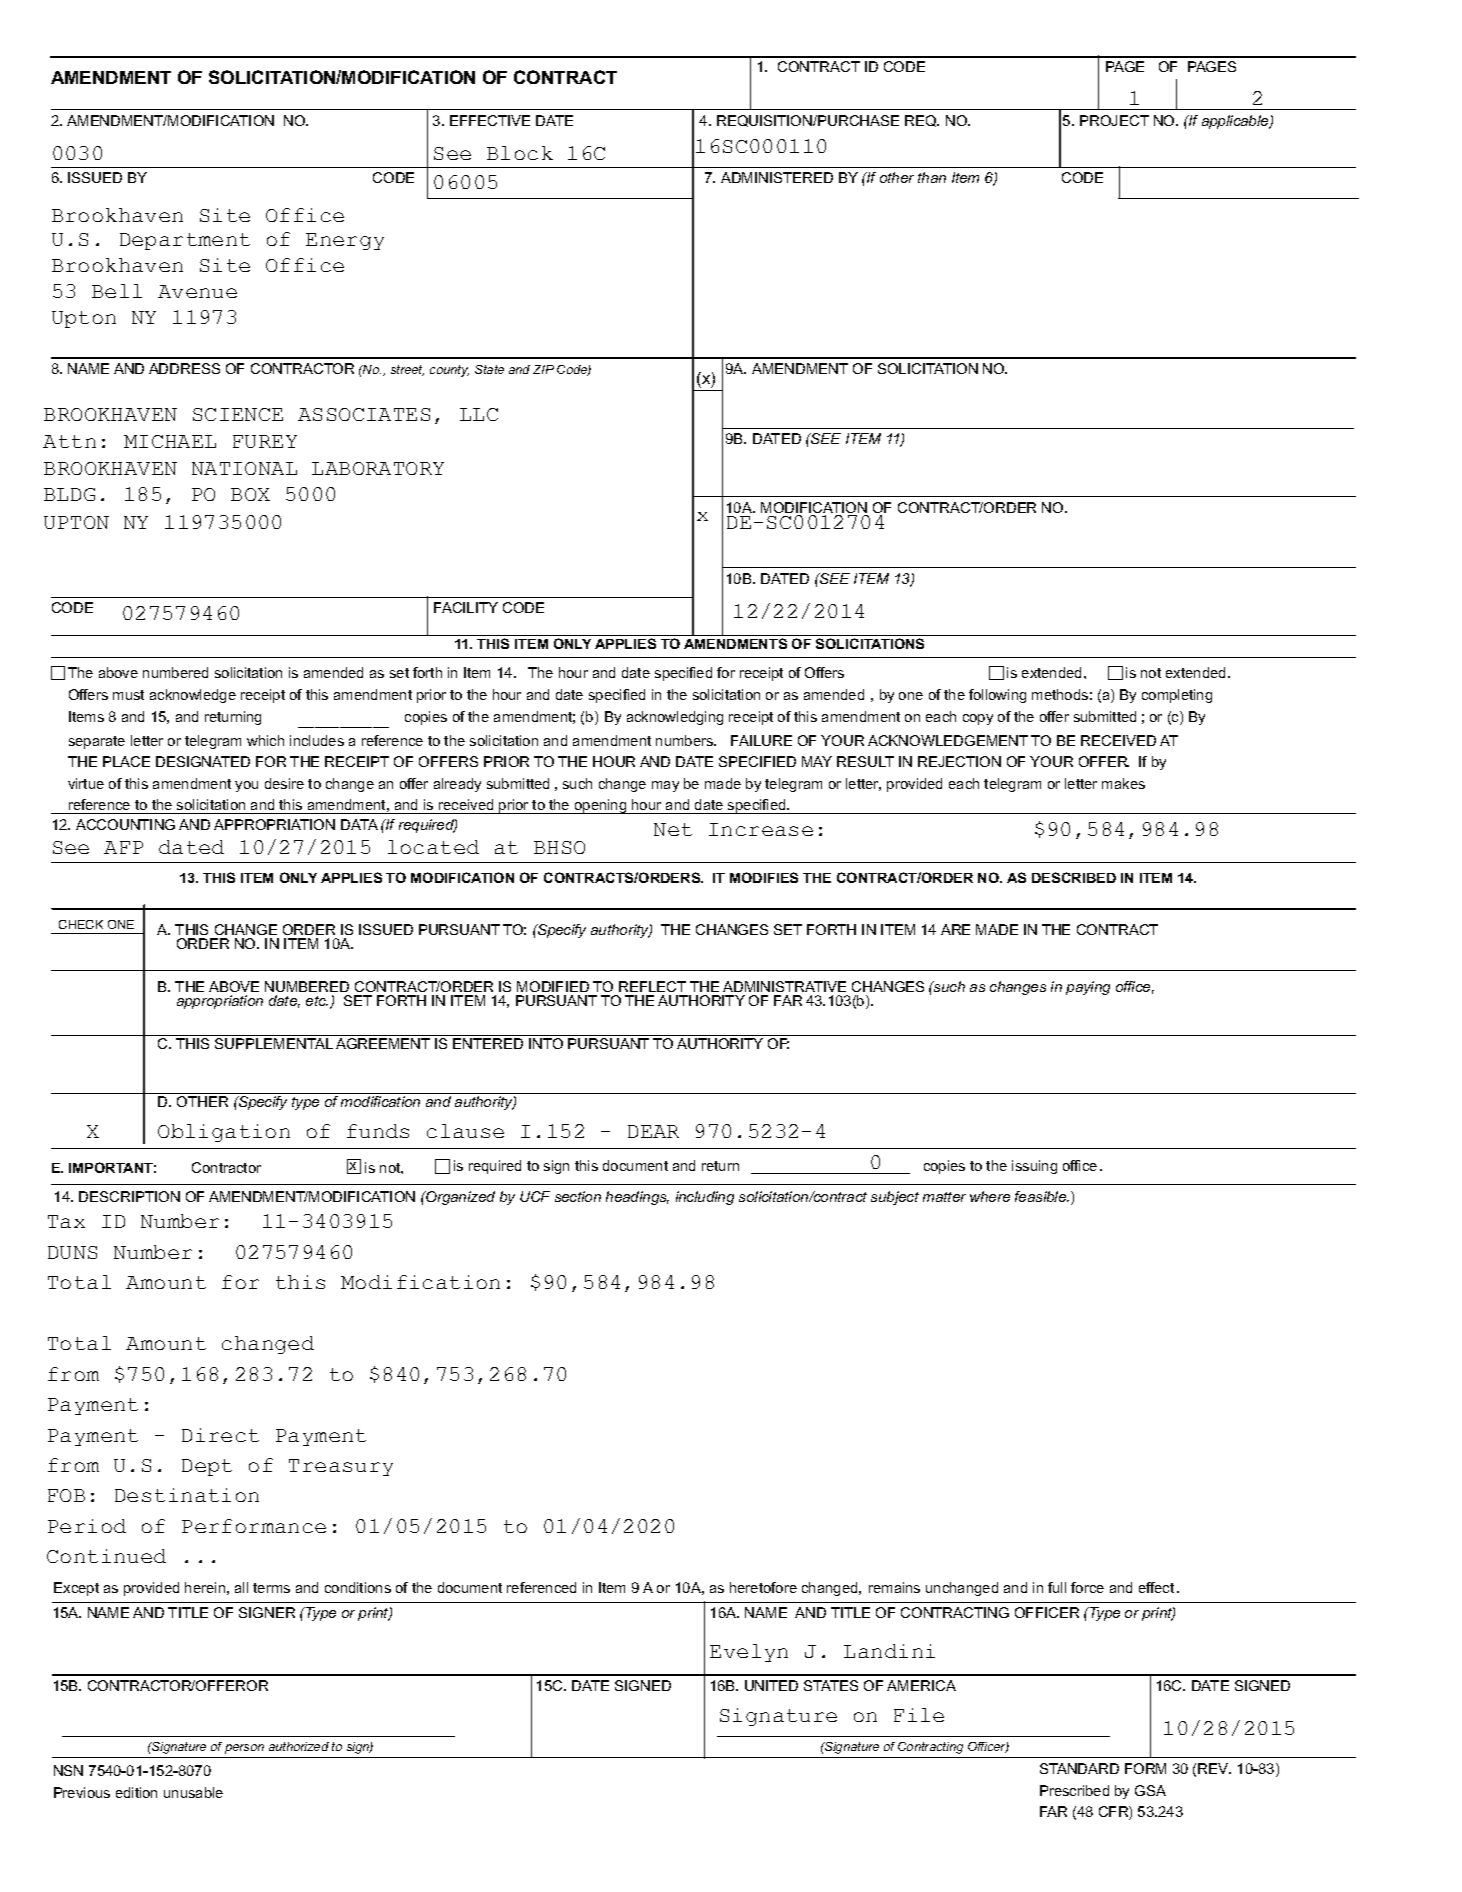  I want to click on etc, so click(317, 1001).
